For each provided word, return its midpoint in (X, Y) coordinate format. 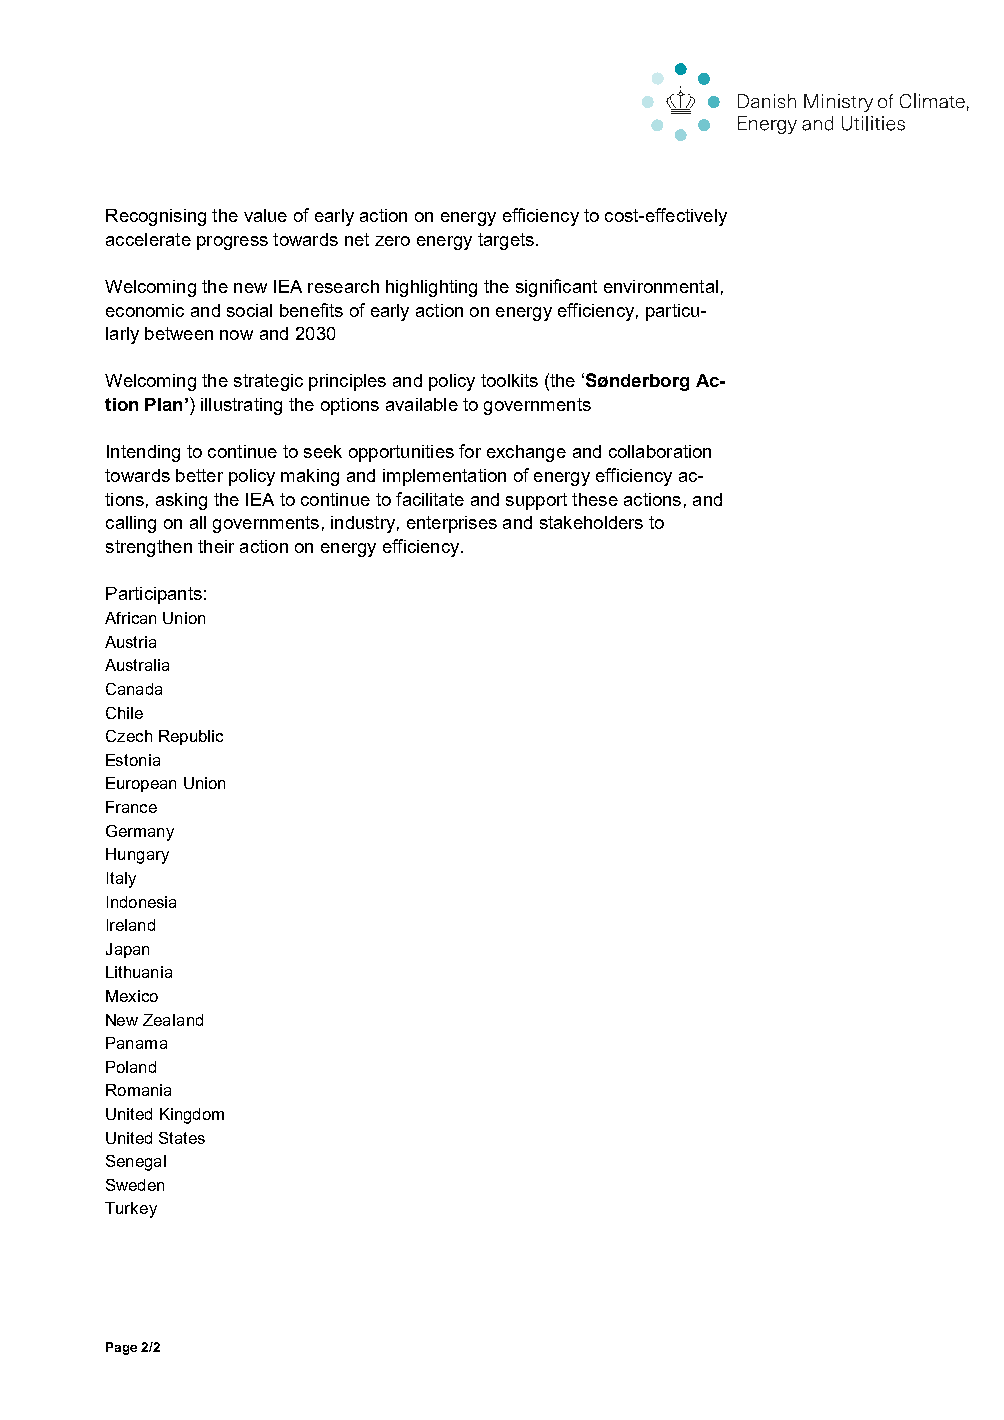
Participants (154, 595)
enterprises (452, 524)
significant (556, 288)
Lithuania (139, 972)
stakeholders (591, 522)
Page (121, 1348)
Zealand (173, 1020)
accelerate (148, 239)
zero (392, 241)
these (595, 499)
